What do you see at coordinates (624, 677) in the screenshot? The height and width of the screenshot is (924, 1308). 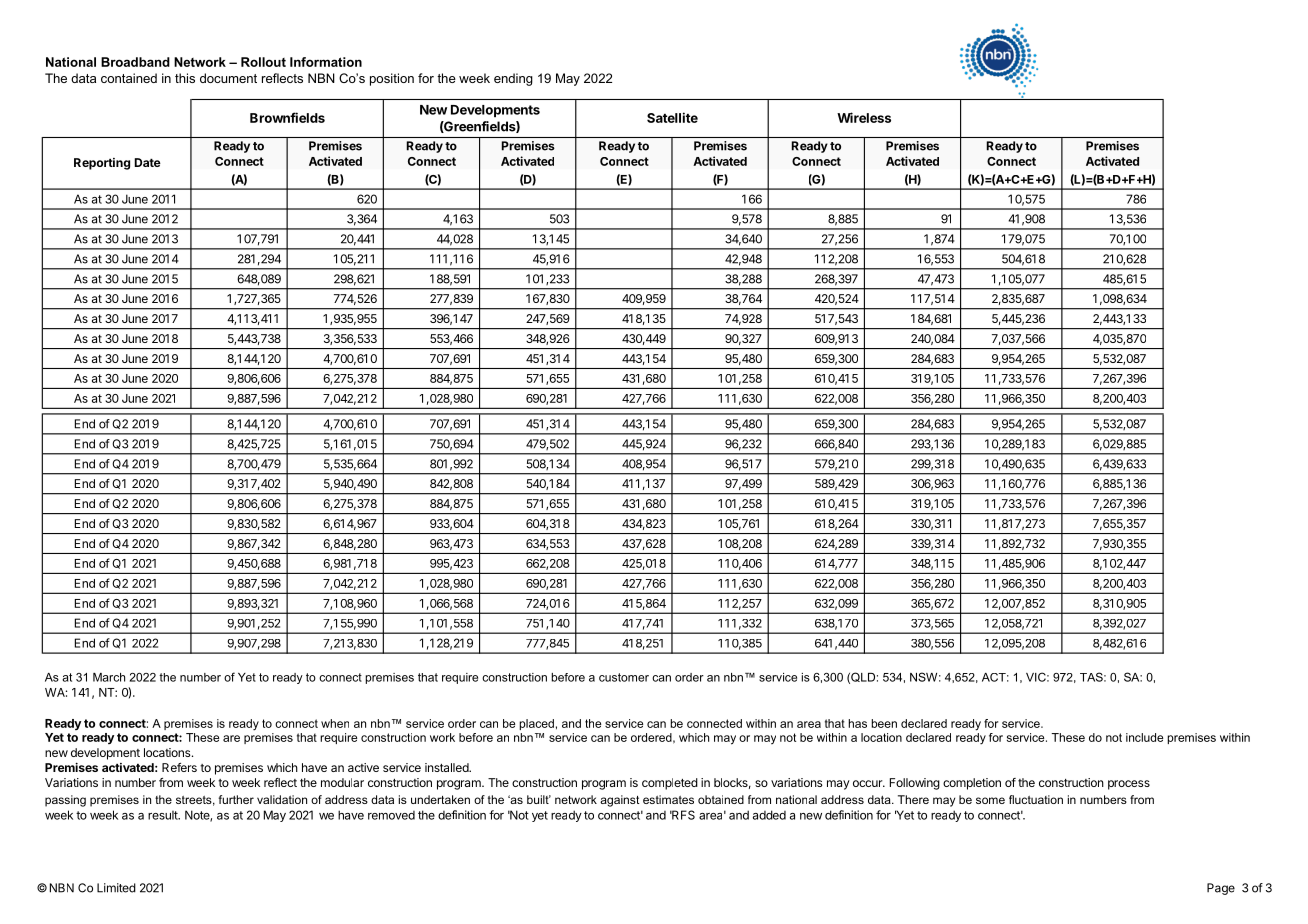 I see `customer` at bounding box center [624, 677].
